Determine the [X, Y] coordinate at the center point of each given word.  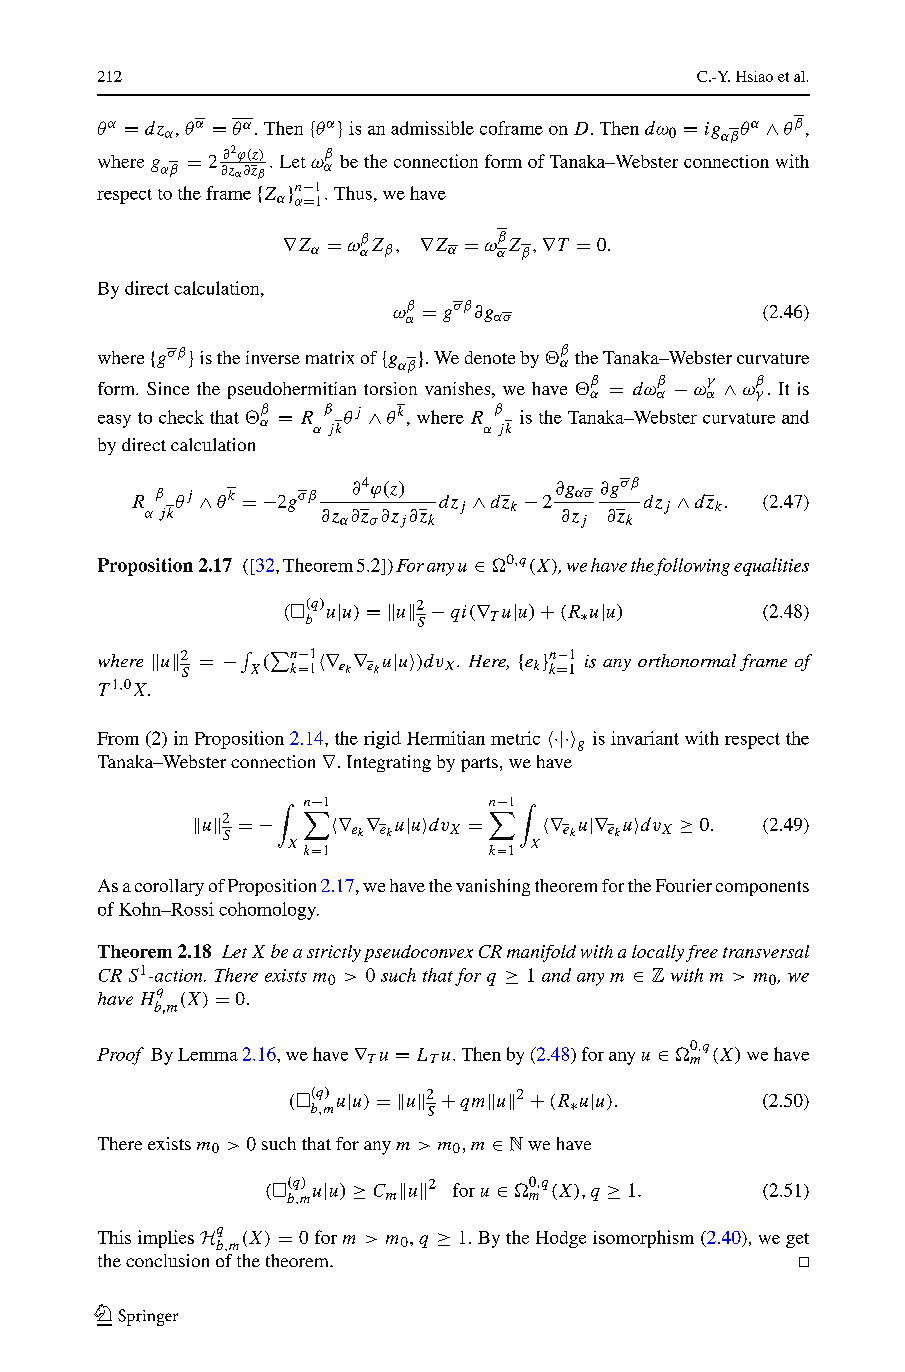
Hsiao [754, 76]
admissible [432, 128]
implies [166, 1239]
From [118, 738]
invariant [645, 738]
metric [515, 738]
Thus [353, 193]
